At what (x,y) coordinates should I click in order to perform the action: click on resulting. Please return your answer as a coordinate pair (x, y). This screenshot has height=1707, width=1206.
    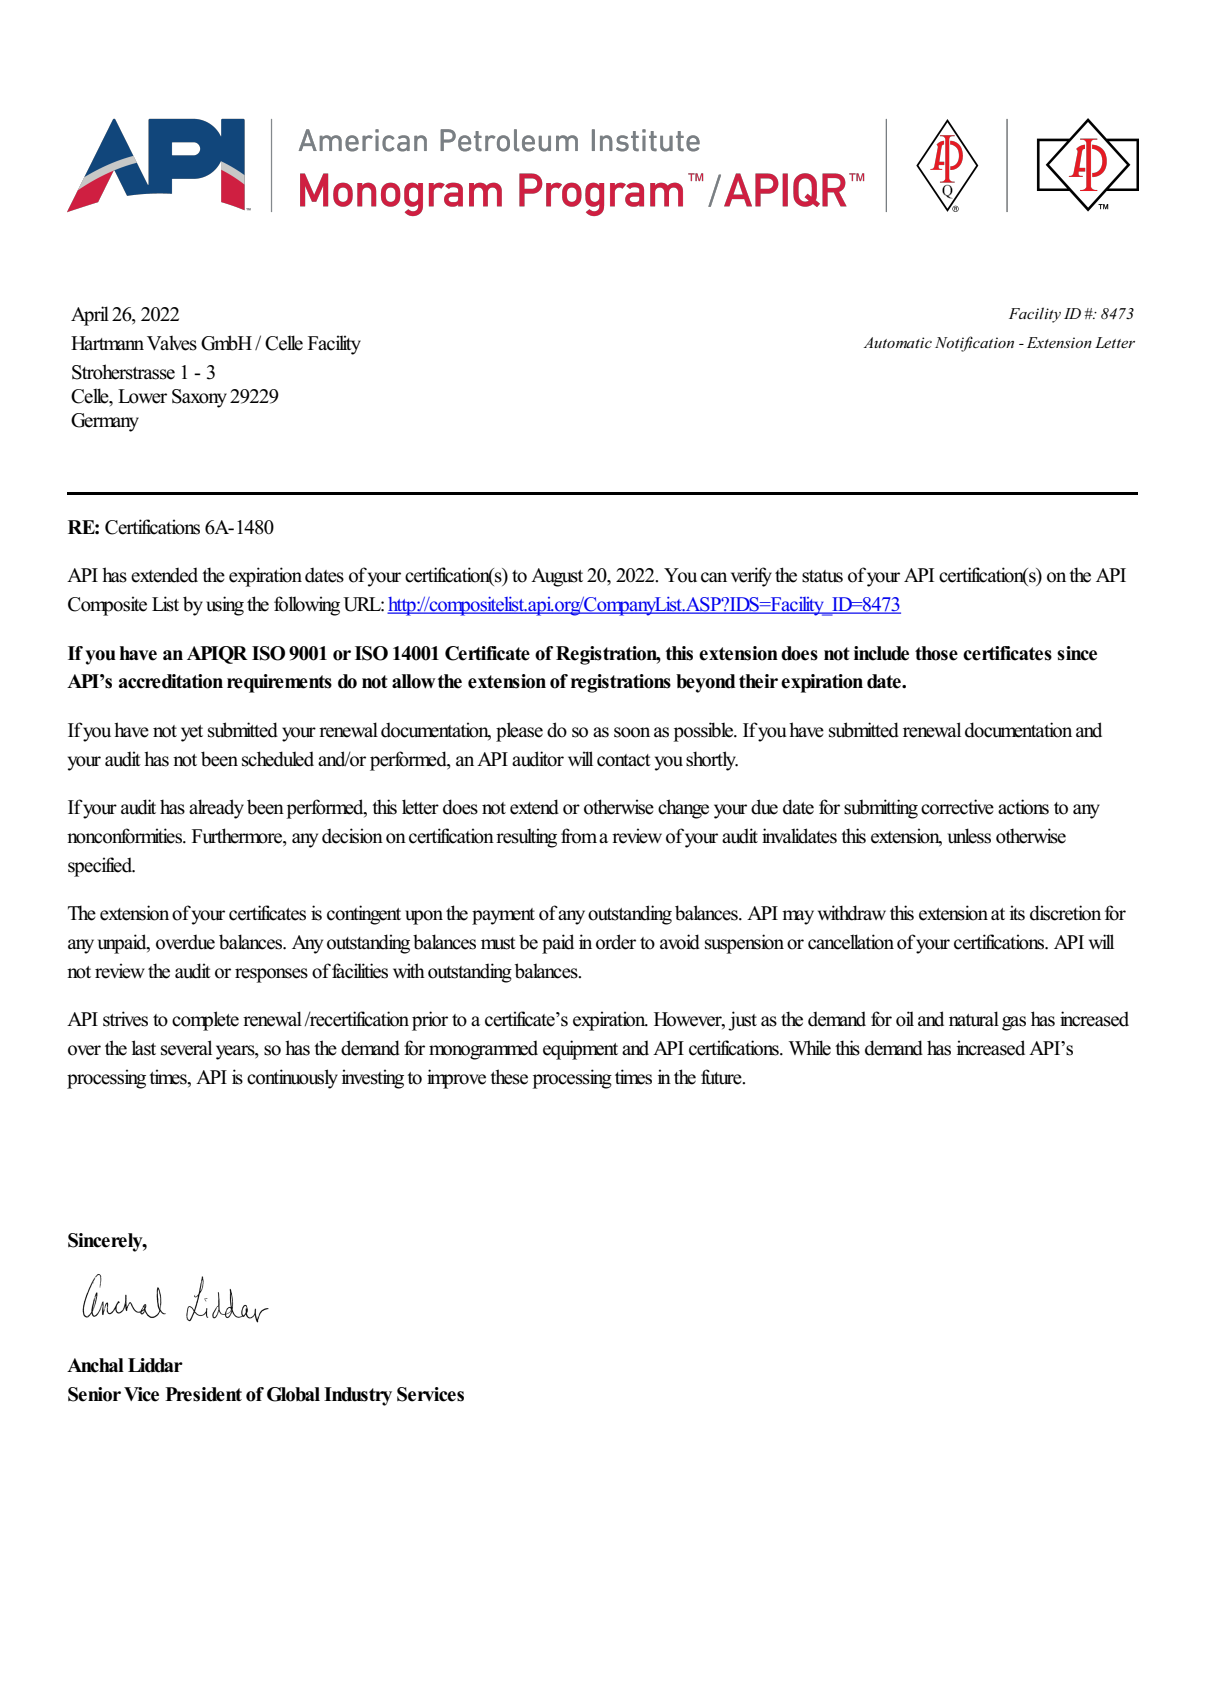
    Looking at the image, I should click on (526, 838).
